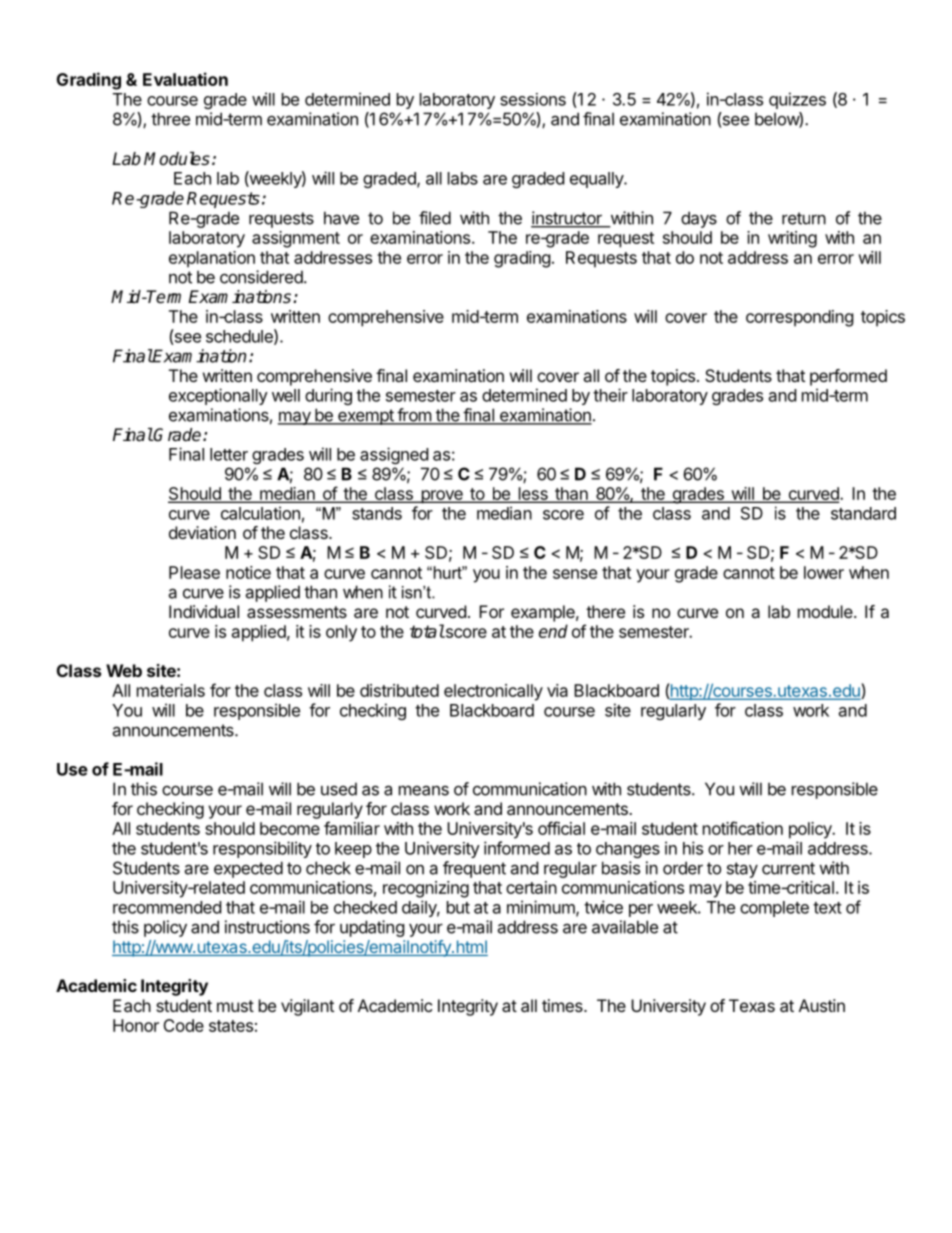 The height and width of the screenshot is (1233, 952). Describe the element at coordinates (218, 396) in the screenshot. I see `exceptionally` at that location.
